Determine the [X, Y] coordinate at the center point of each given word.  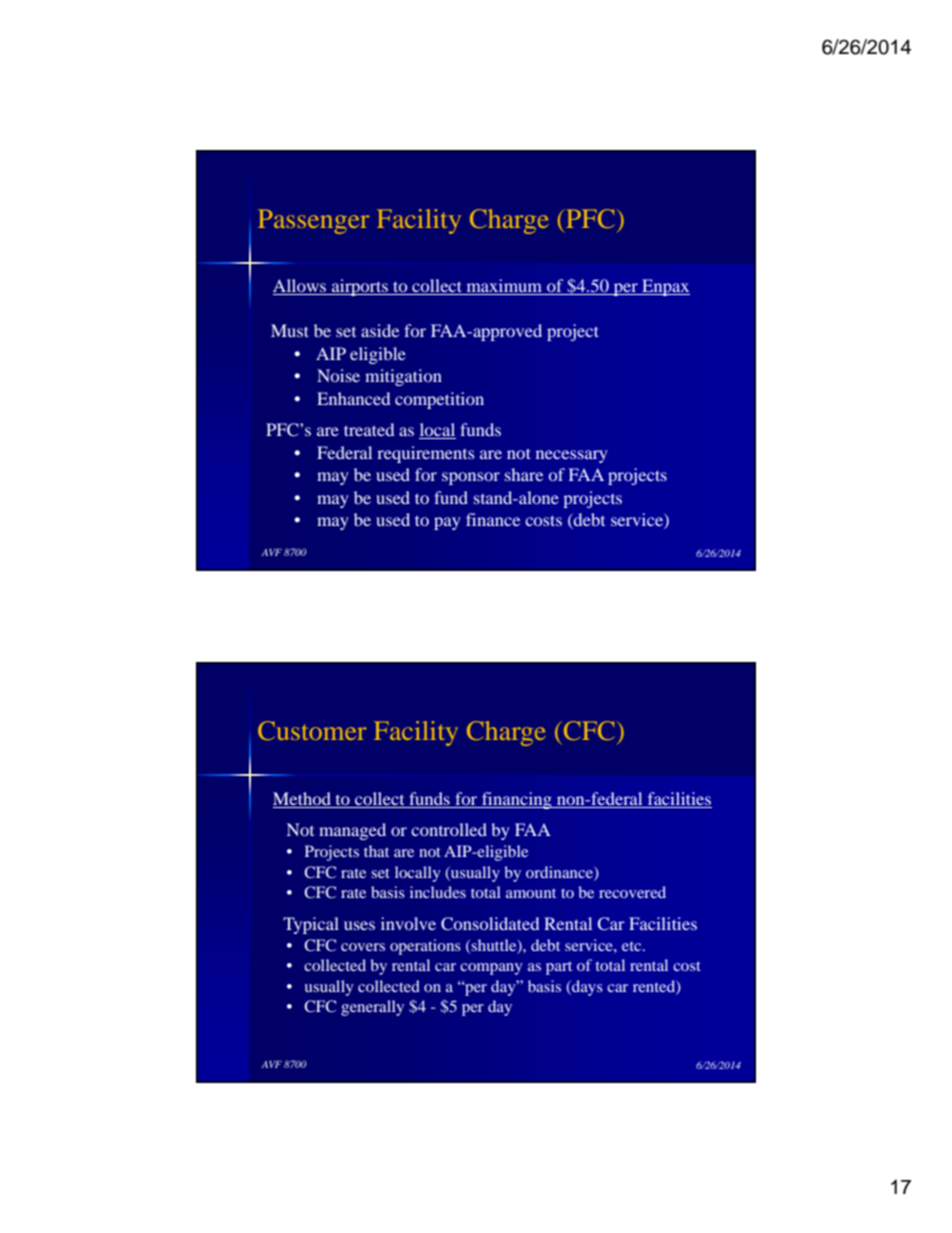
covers [363, 947]
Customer [312, 730]
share [524, 474]
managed [352, 831]
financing [517, 800]
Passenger [313, 221]
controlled [449, 829]
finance [493, 519]
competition [439, 400]
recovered [632, 892]
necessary [572, 456]
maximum [504, 287]
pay [447, 523]
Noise [338, 375]
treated [369, 429]
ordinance [560, 873]
